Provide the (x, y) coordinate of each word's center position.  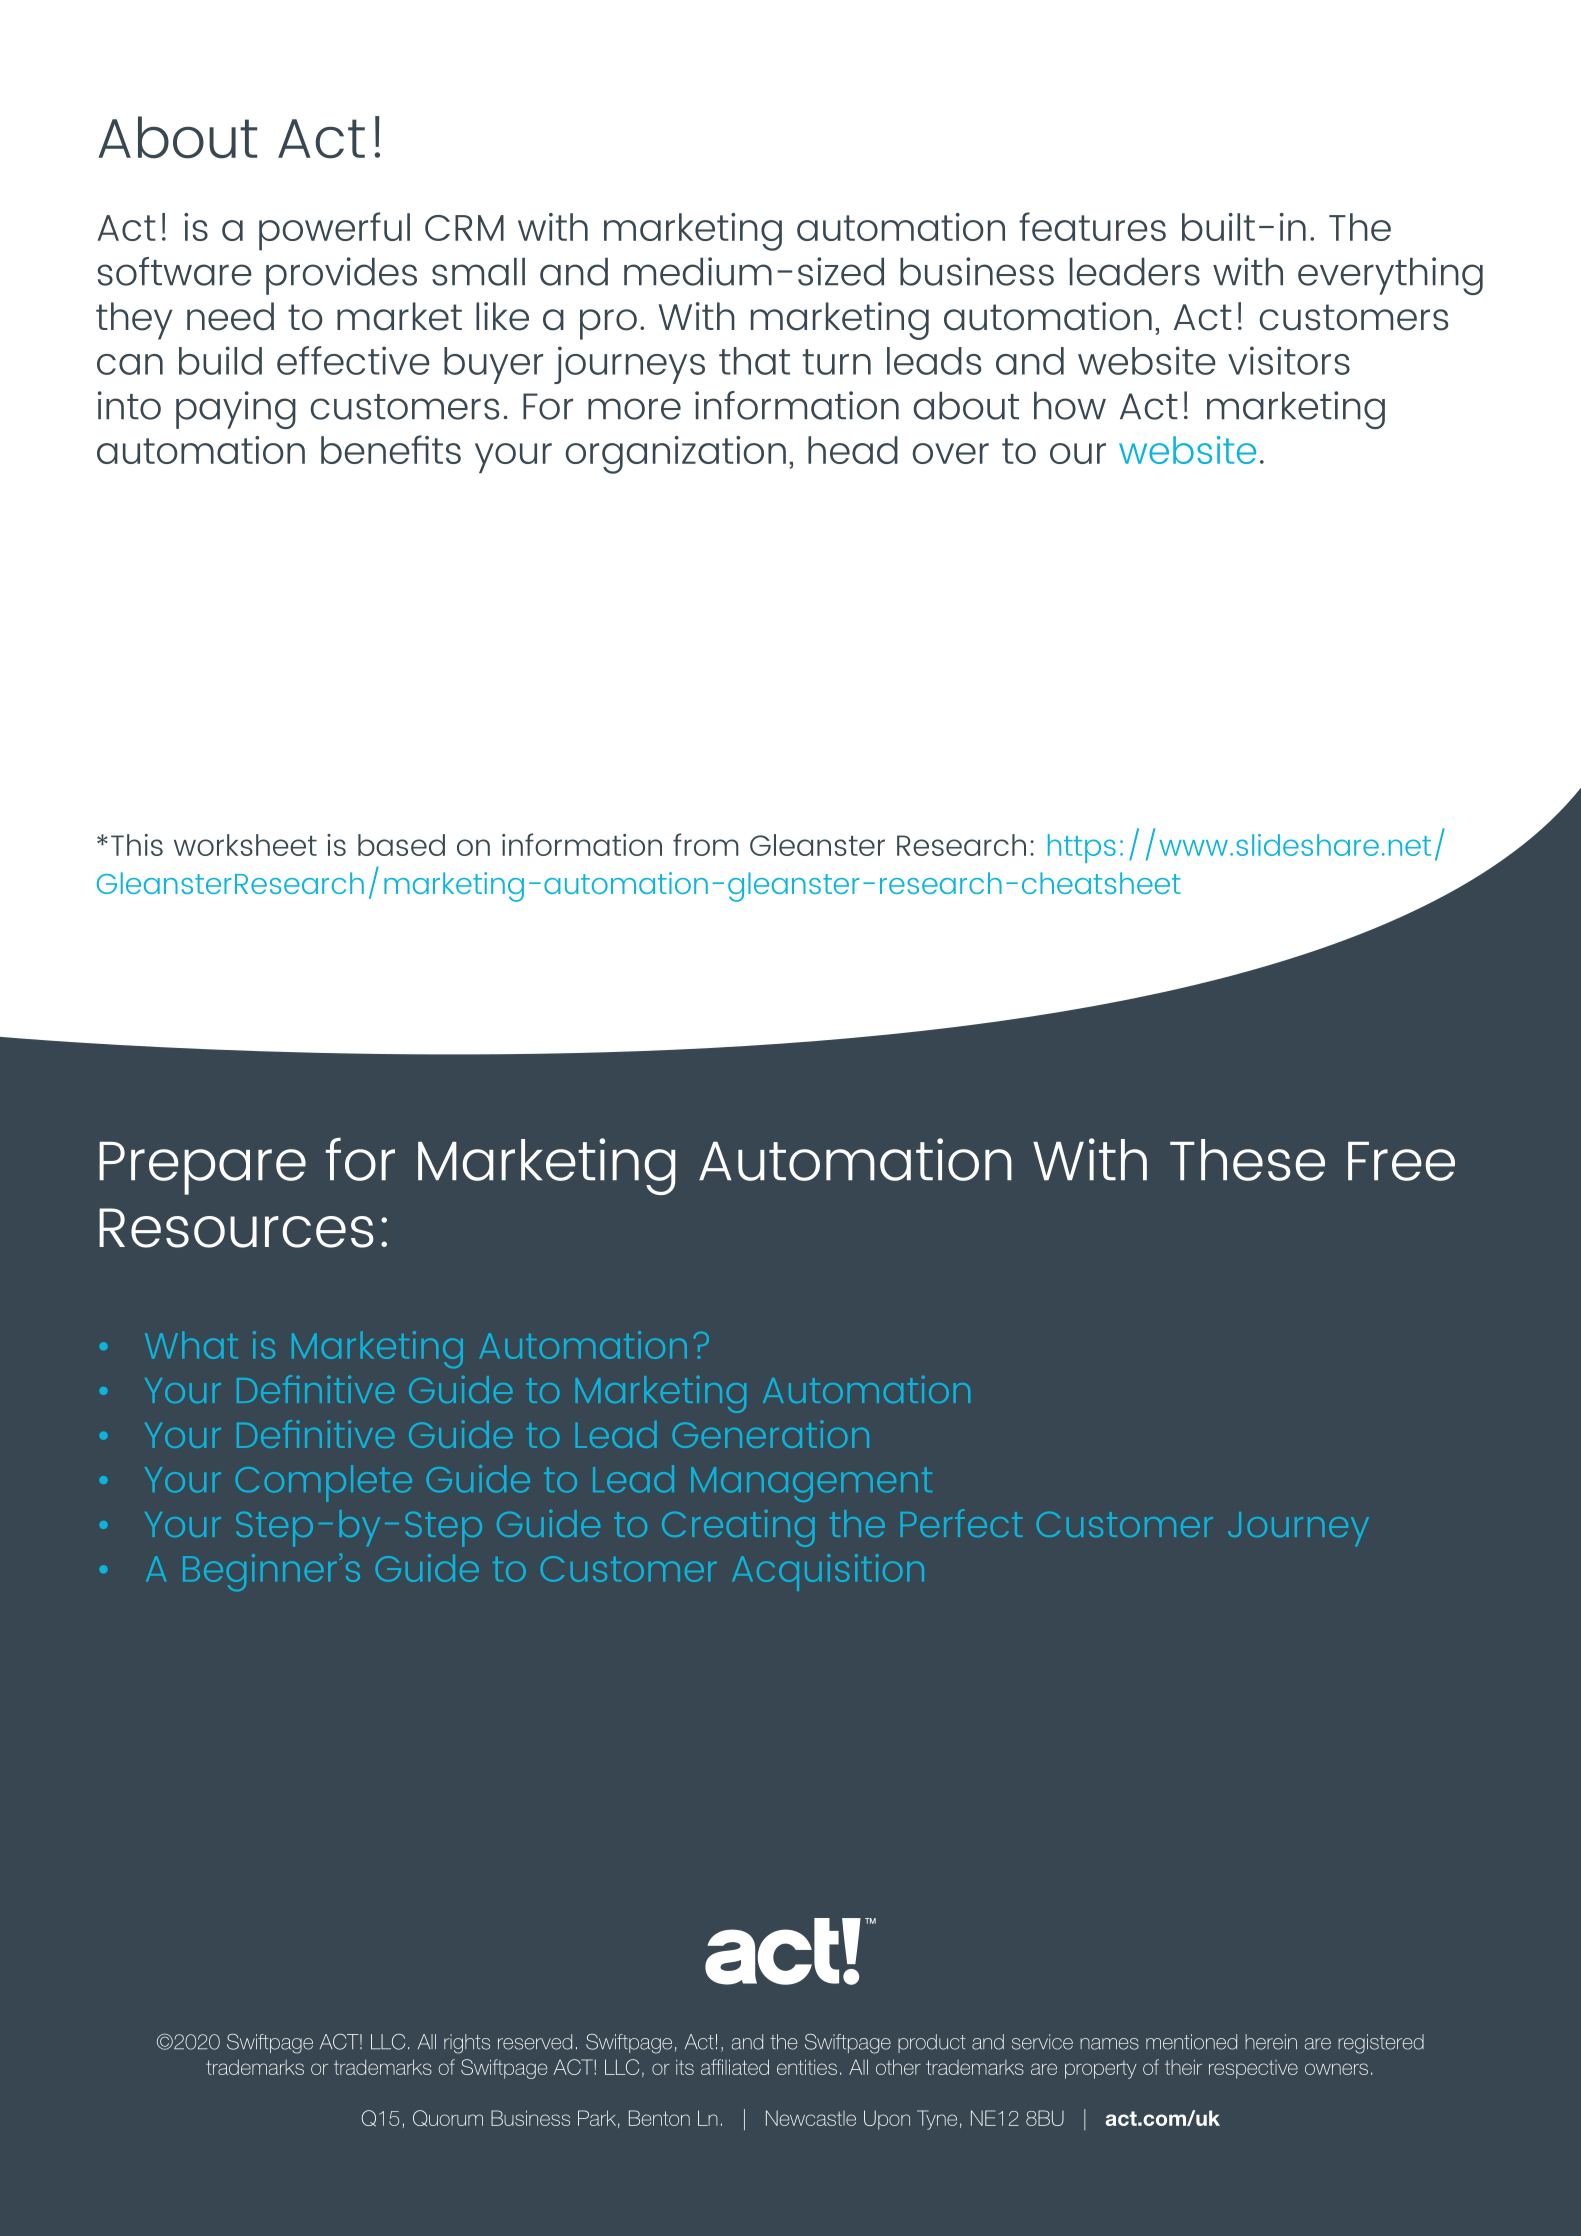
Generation (770, 1434)
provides (341, 276)
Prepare (202, 1168)
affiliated (735, 2067)
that (754, 361)
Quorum (448, 2118)
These (1247, 1160)
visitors (1289, 360)
